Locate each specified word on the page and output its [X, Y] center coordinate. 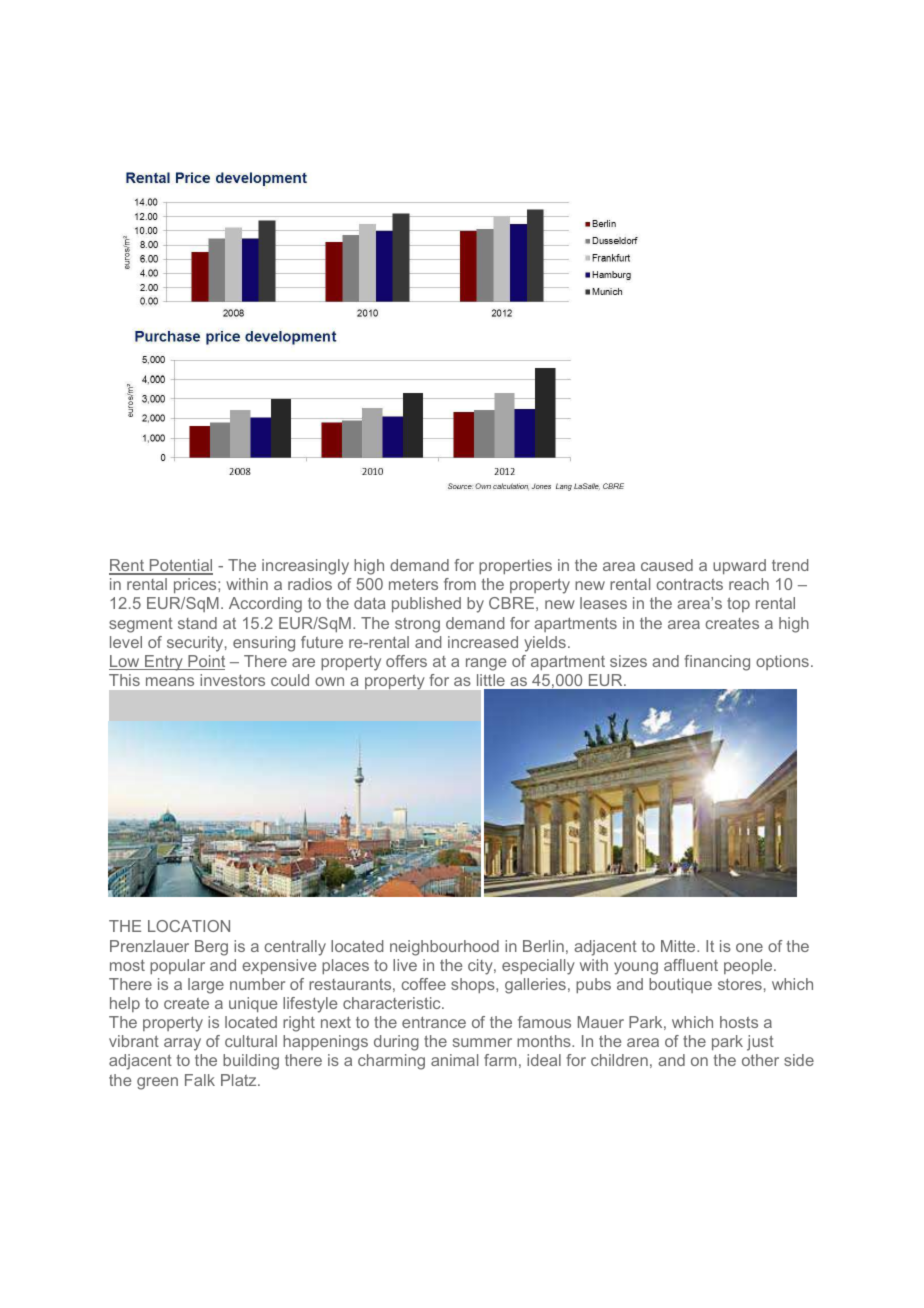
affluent [691, 965]
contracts [690, 584]
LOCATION [189, 926]
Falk [200, 1080]
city [481, 967]
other [760, 1060]
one [749, 947]
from [460, 584]
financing [717, 663]
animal [454, 1060]
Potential [180, 566]
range [486, 664]
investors [232, 680]
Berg [211, 948]
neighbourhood [444, 948]
